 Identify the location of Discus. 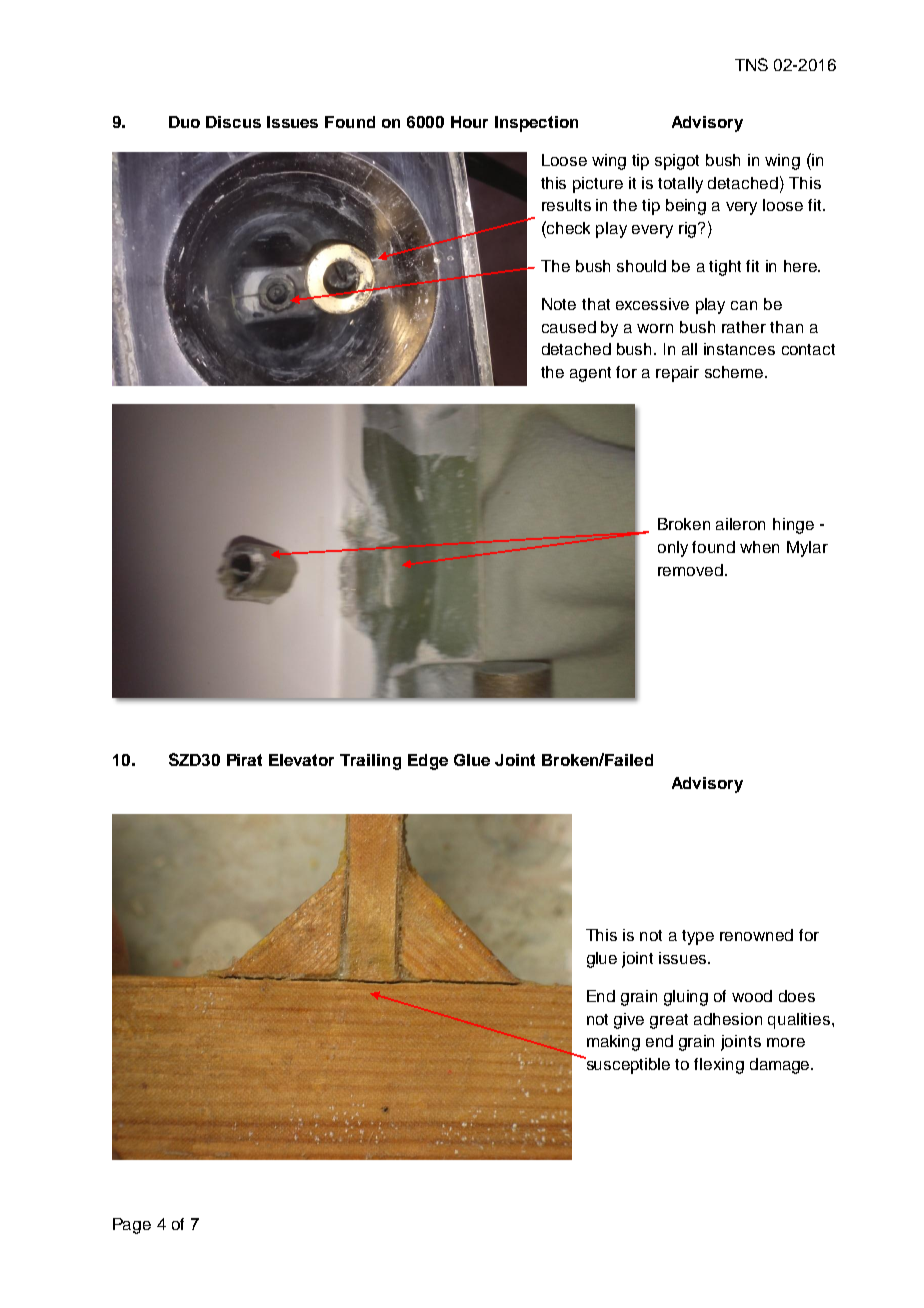
(233, 122).
